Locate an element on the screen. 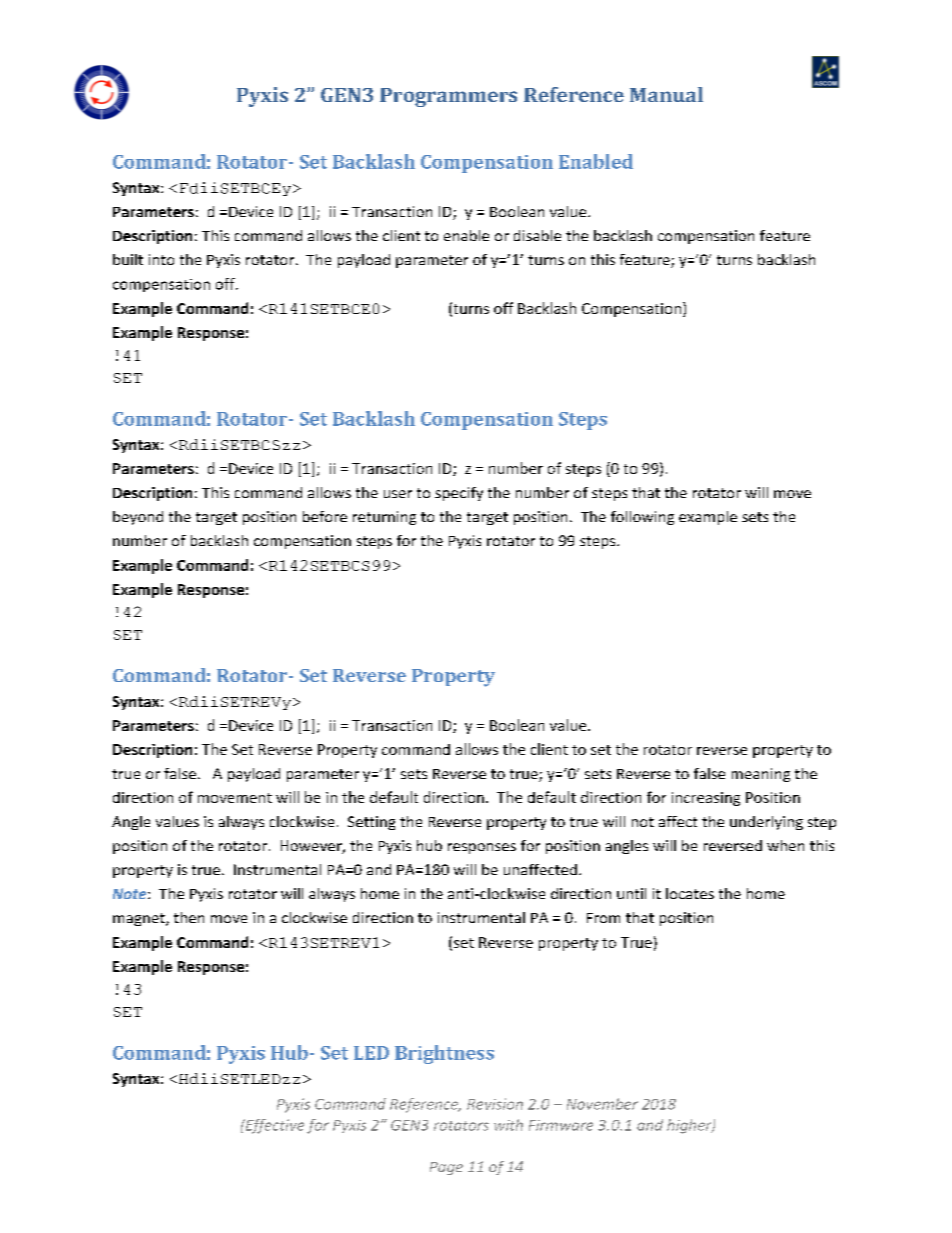 Image resolution: width=952 pixels, height=1233 pixels. meaning is located at coordinates (761, 775).
